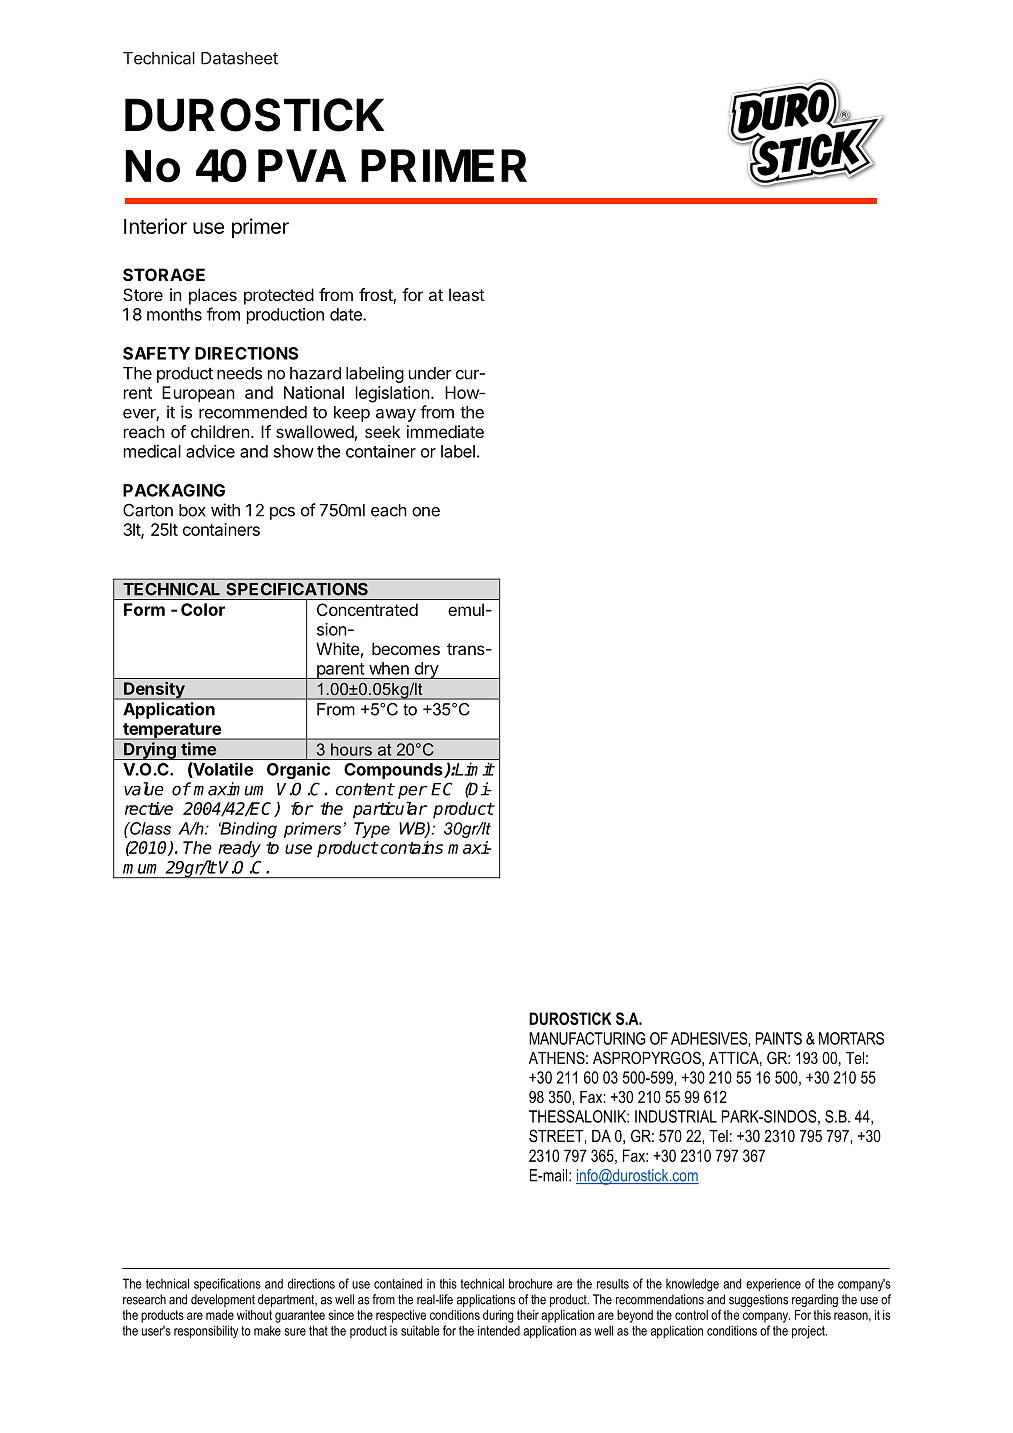 The width and height of the screenshot is (1013, 1433). I want to click on immediate, so click(445, 431).
